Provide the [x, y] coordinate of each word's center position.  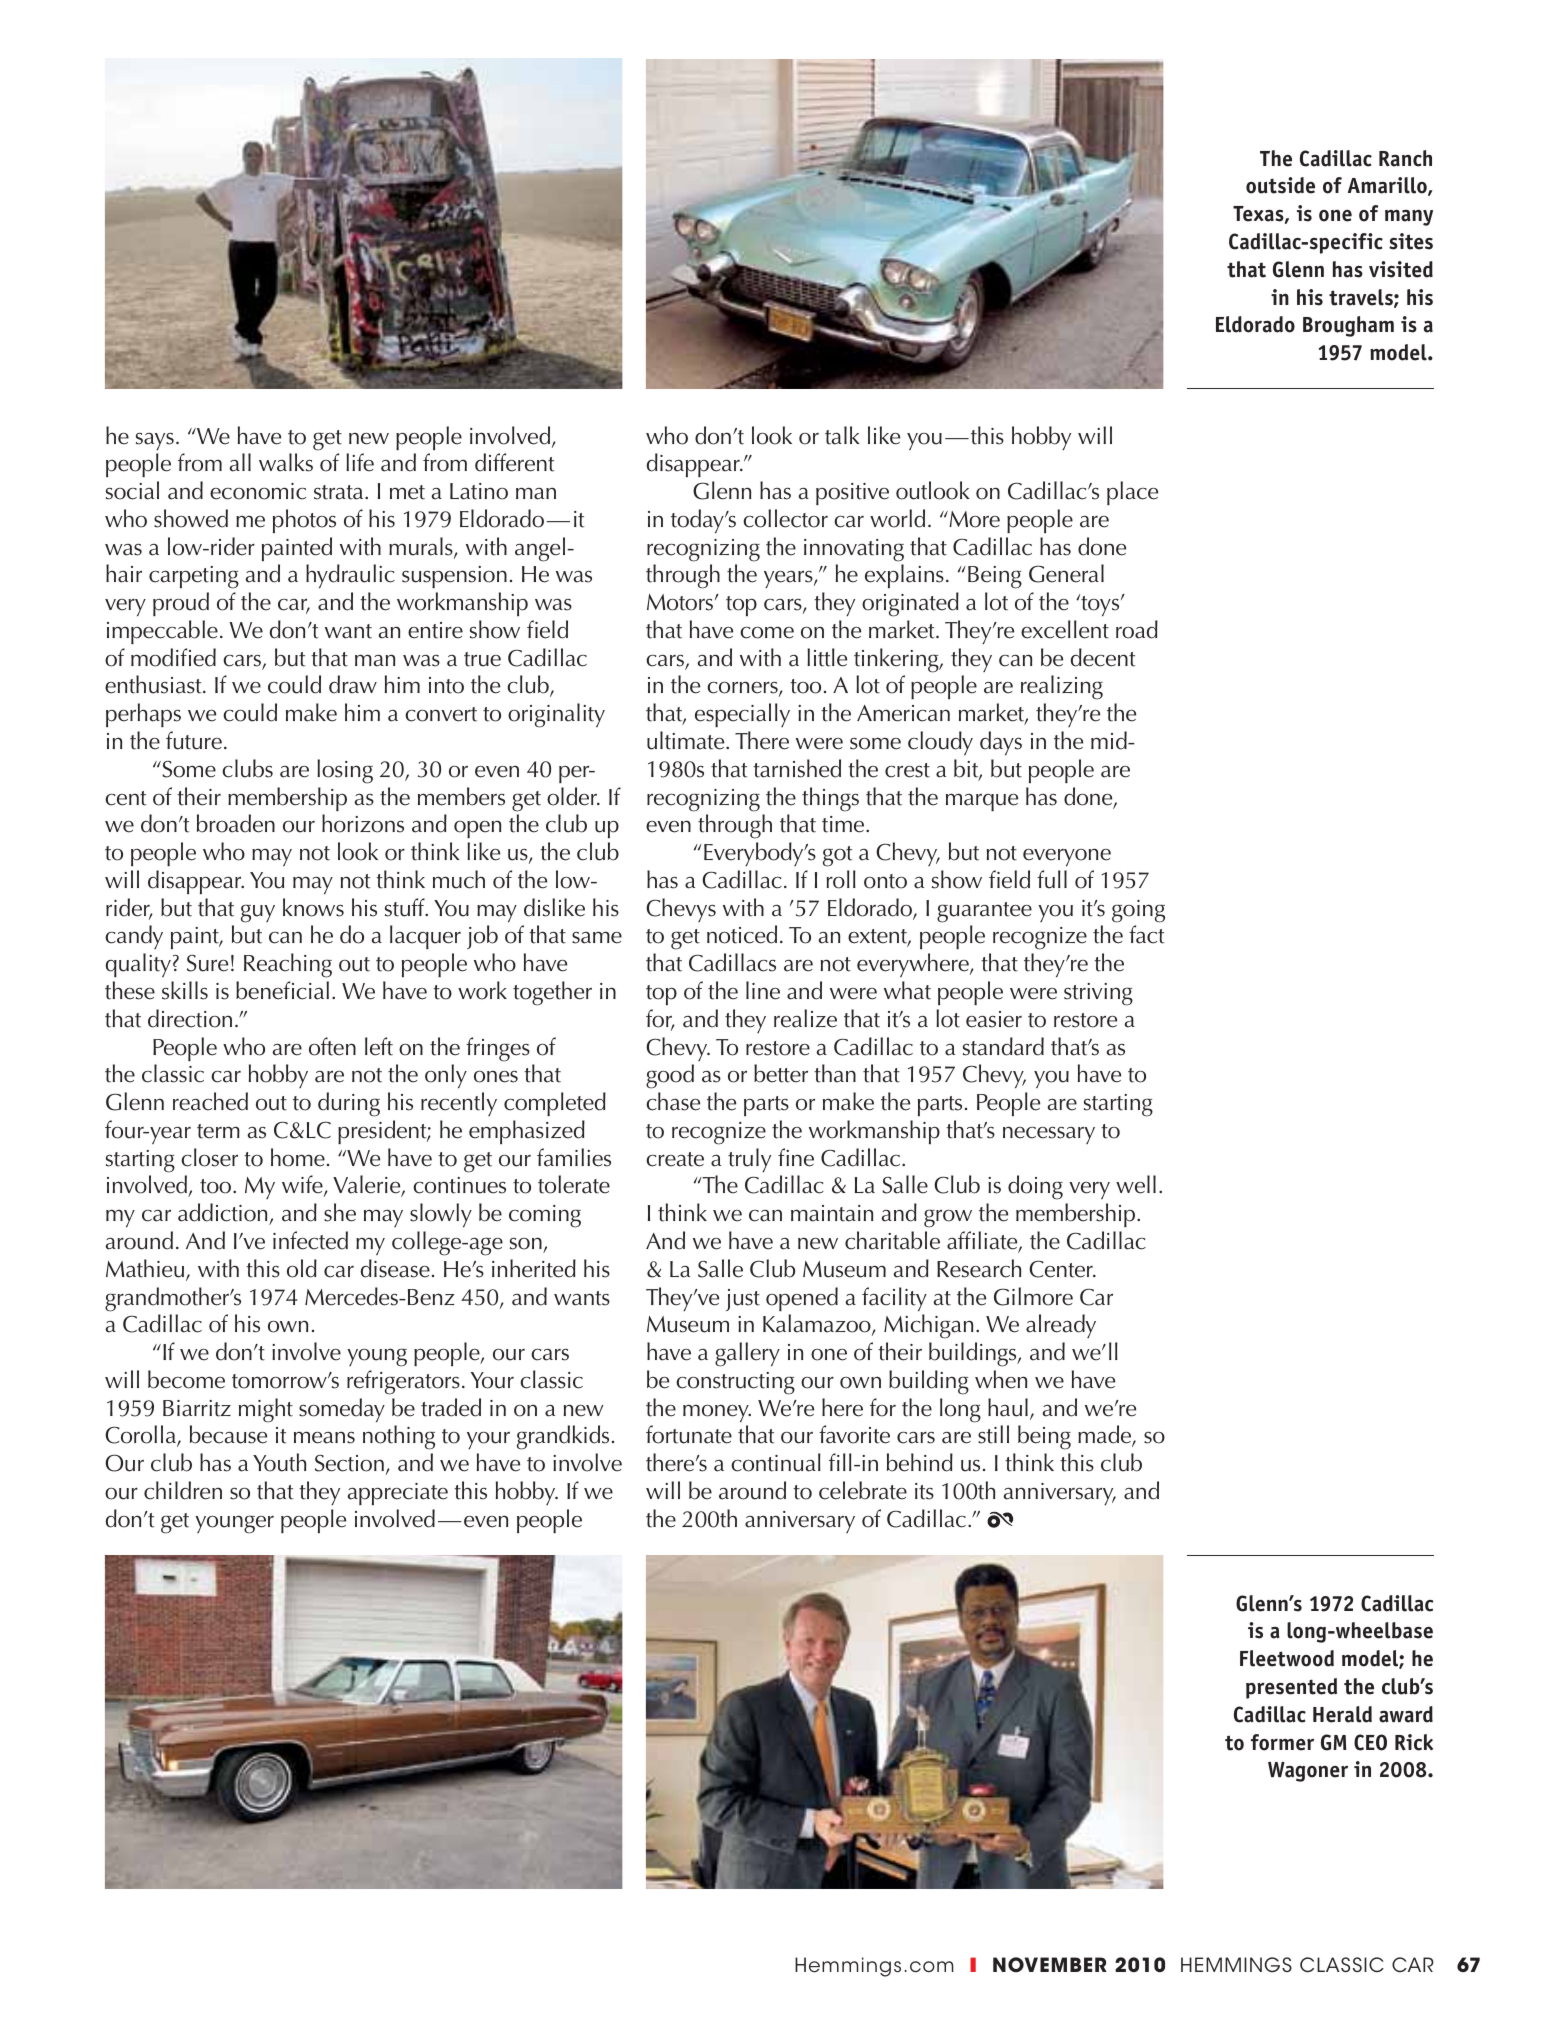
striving [1098, 994]
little [827, 657]
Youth [279, 1462]
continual [776, 1462]
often [332, 1046]
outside [1280, 185]
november [1050, 1964]
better [781, 1073]
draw [353, 684]
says [155, 441]
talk [842, 435]
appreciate [398, 1494]
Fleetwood [1287, 1658]
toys [1100, 605]
